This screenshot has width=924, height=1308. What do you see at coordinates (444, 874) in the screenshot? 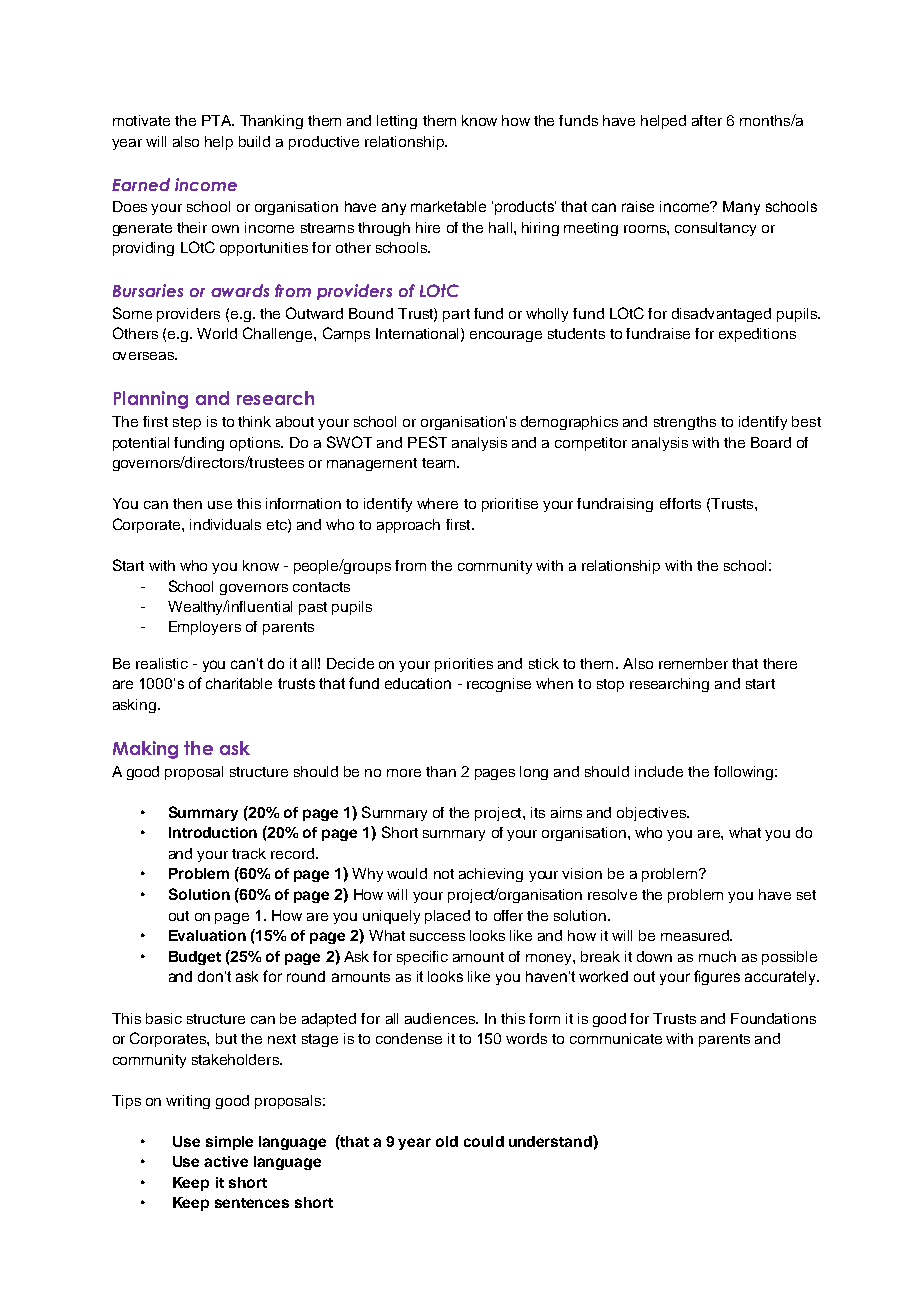
I see `not` at bounding box center [444, 874].
